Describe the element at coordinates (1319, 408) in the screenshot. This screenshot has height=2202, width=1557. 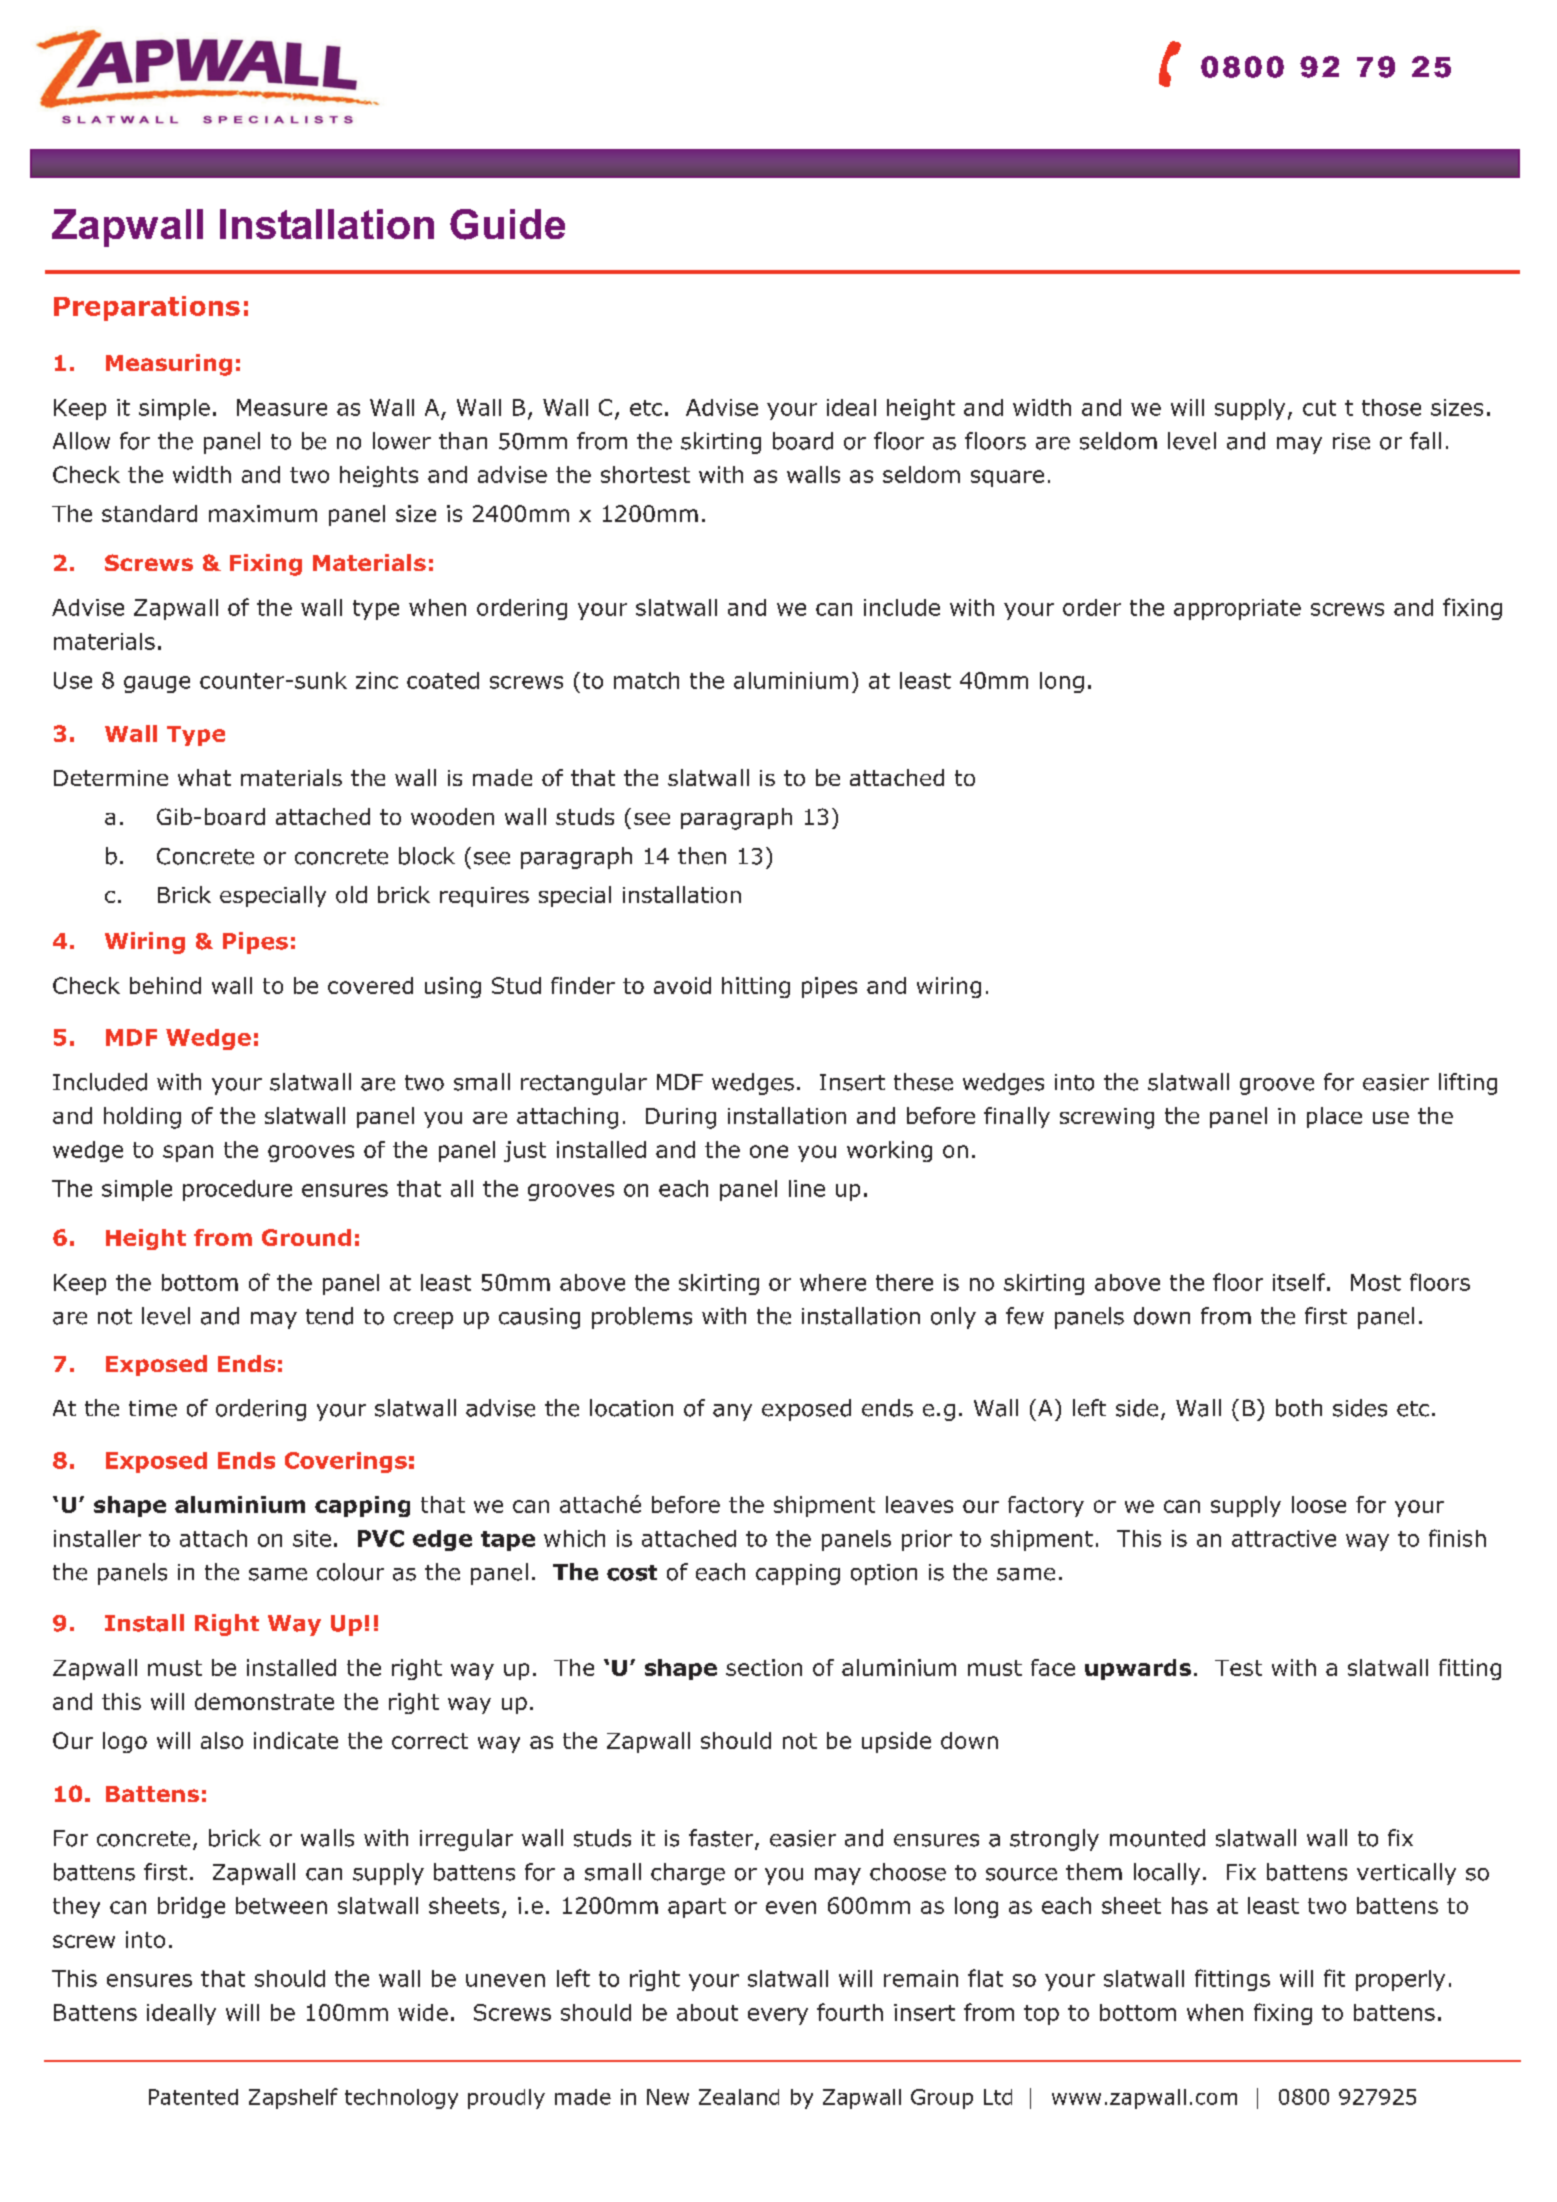
I see `cut` at that location.
